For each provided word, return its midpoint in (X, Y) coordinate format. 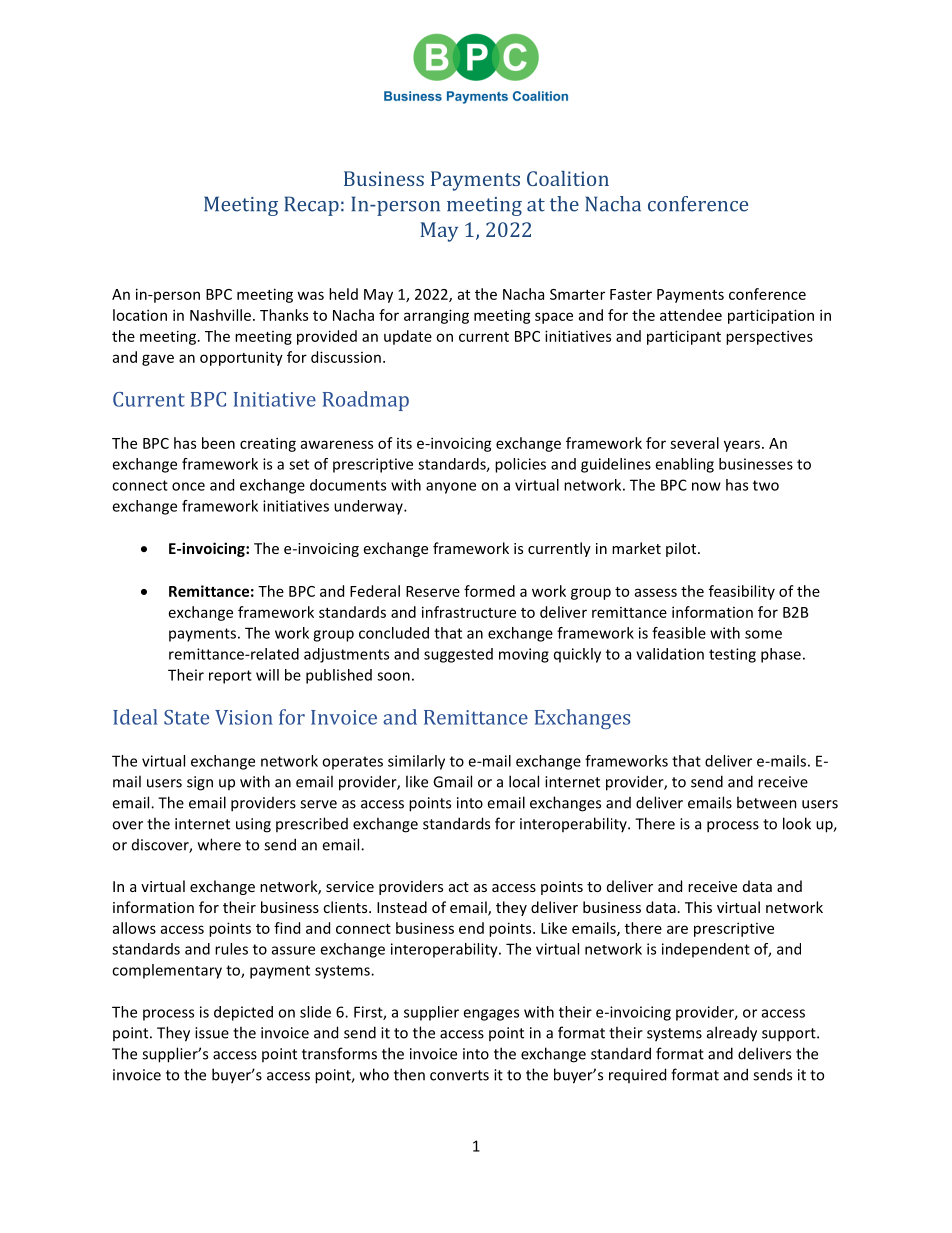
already (732, 1034)
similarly (416, 762)
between (767, 802)
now (706, 486)
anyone (451, 488)
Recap (311, 206)
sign (200, 783)
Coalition (568, 178)
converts (459, 1075)
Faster (631, 294)
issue (212, 1033)
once (188, 486)
